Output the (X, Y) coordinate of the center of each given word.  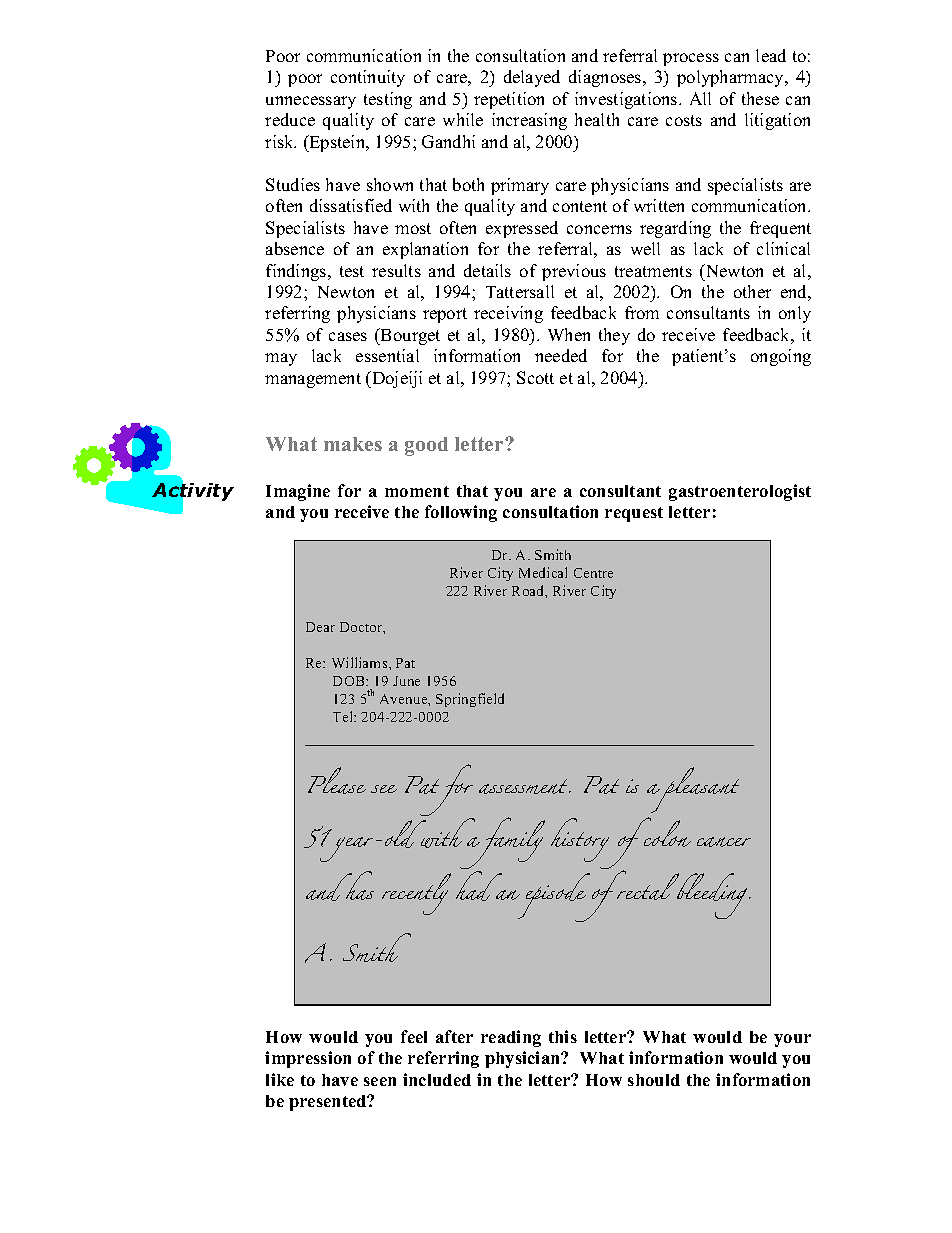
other (752, 291)
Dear (320, 627)
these (760, 98)
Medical (543, 572)
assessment (525, 786)
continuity (368, 78)
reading (511, 1038)
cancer (724, 842)
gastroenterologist (740, 492)
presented (329, 1103)
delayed (532, 78)
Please (337, 780)
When (569, 334)
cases (348, 336)
